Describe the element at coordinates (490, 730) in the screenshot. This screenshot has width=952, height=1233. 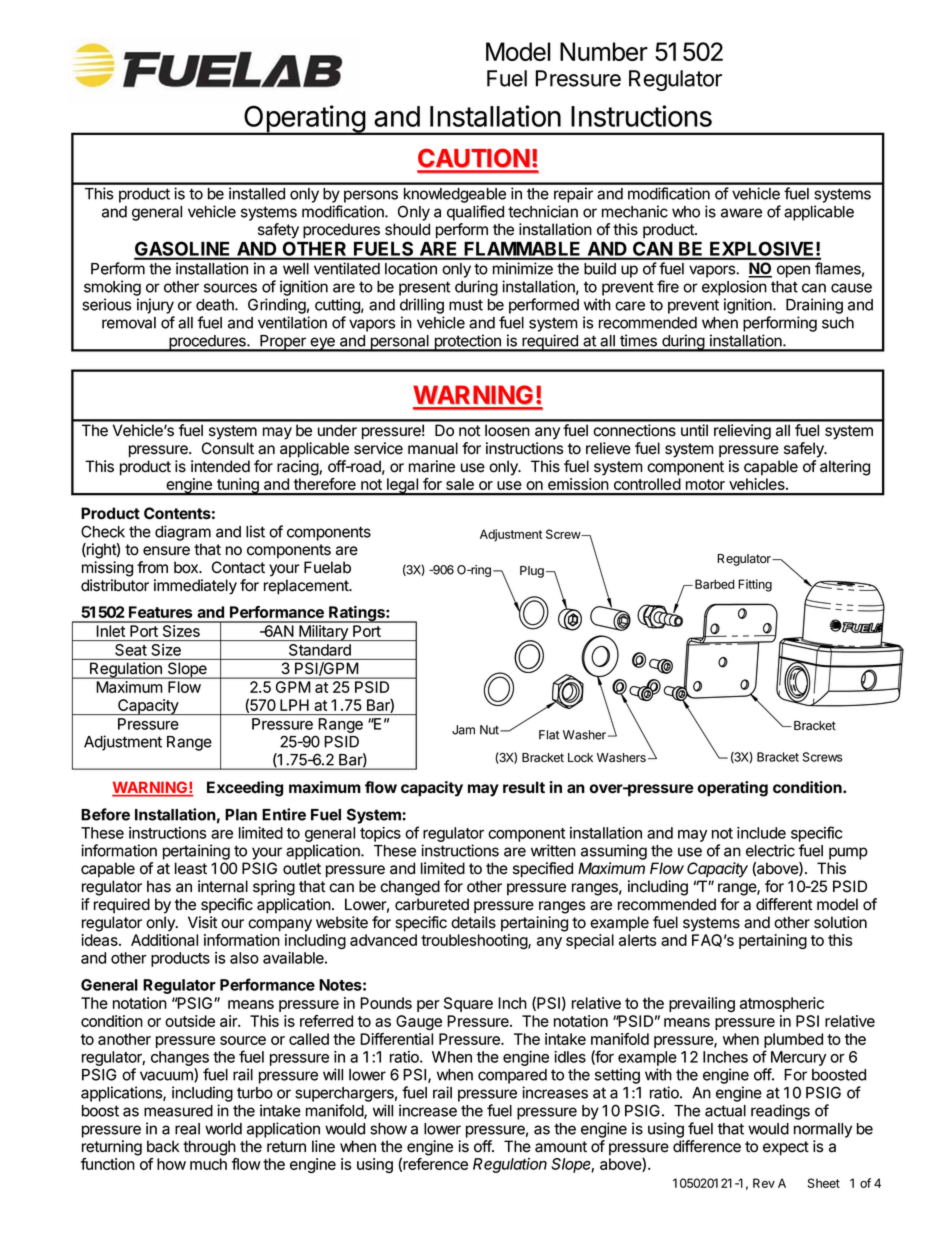
I see `Nut` at that location.
